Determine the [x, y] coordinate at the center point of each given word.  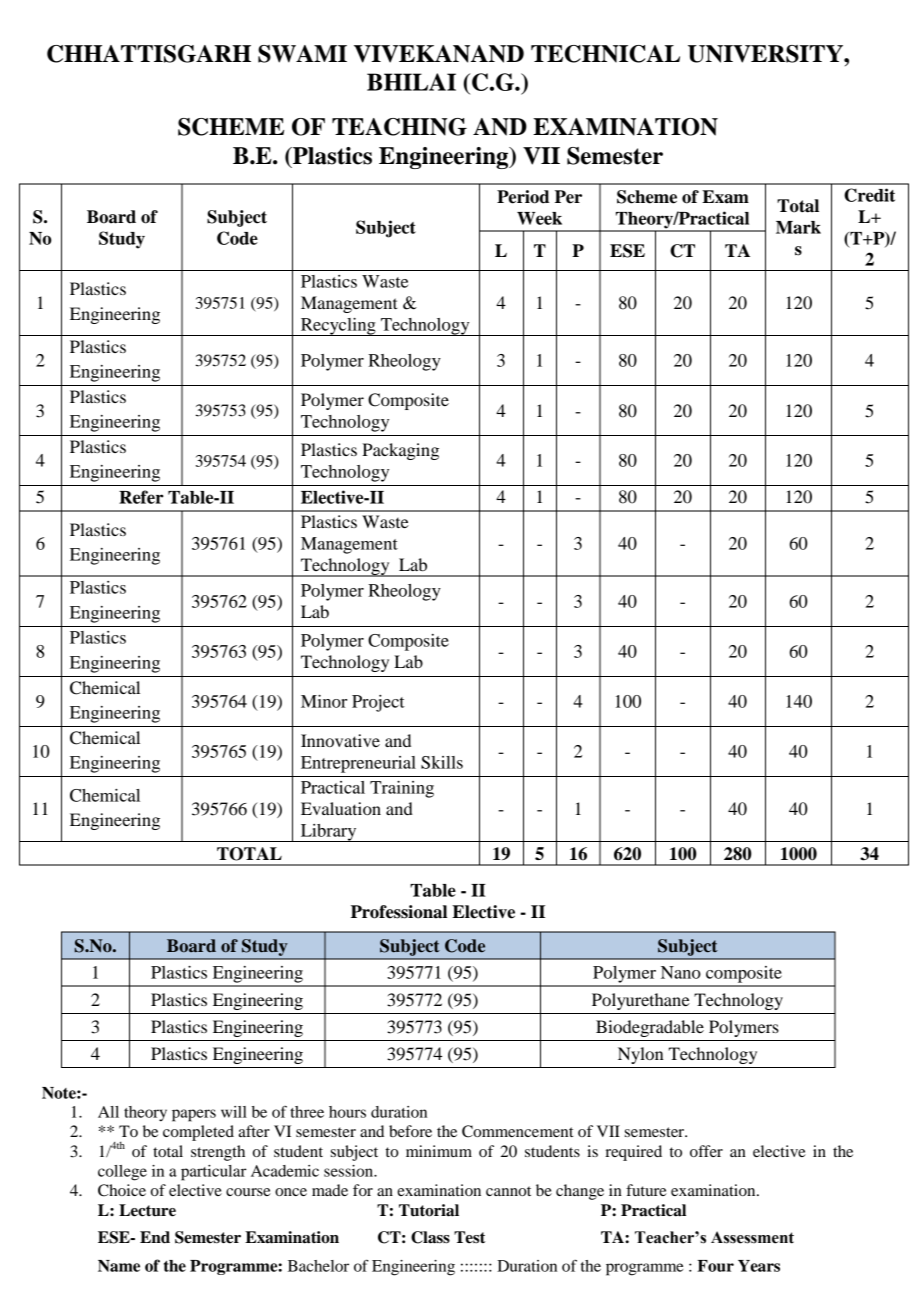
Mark [798, 227]
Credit [869, 195]
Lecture [147, 1210]
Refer [141, 497]
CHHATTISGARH [149, 54]
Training [402, 789]
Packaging [400, 451]
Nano [681, 972]
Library [328, 833]
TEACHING [399, 127]
